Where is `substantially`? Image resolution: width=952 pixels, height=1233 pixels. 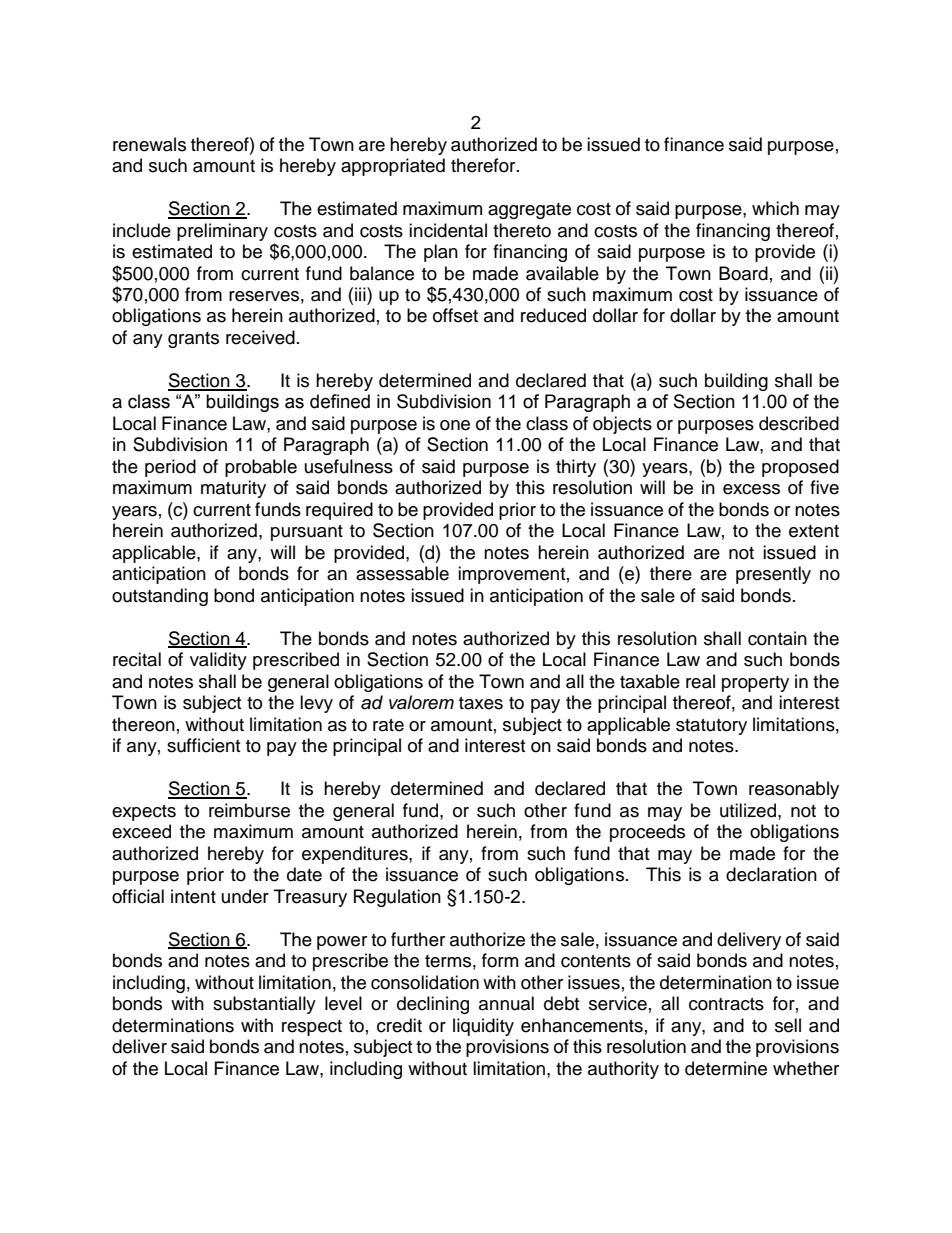
substantially is located at coordinates (264, 1005).
